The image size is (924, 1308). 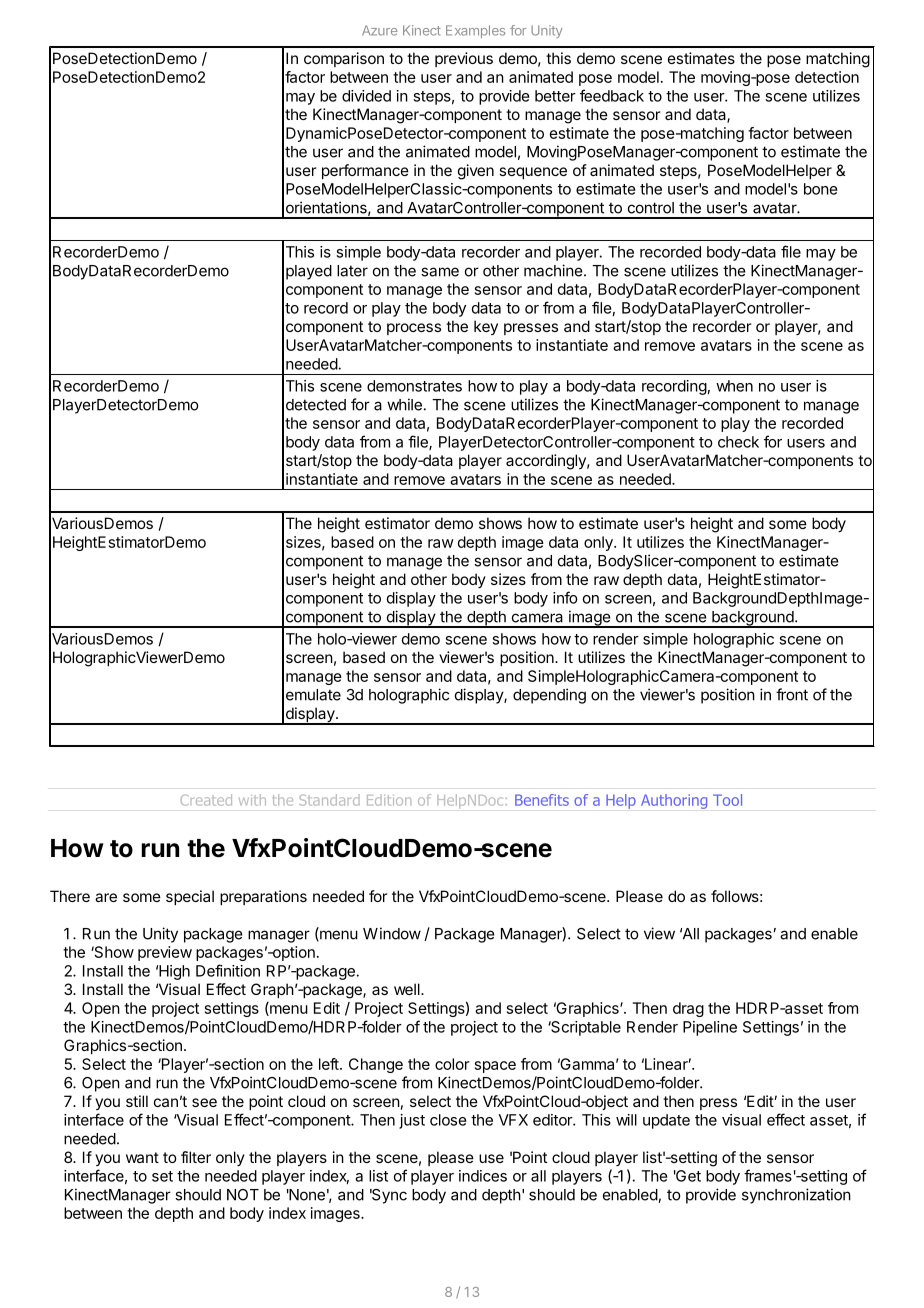 What do you see at coordinates (792, 694) in the page?
I see `front` at bounding box center [792, 694].
